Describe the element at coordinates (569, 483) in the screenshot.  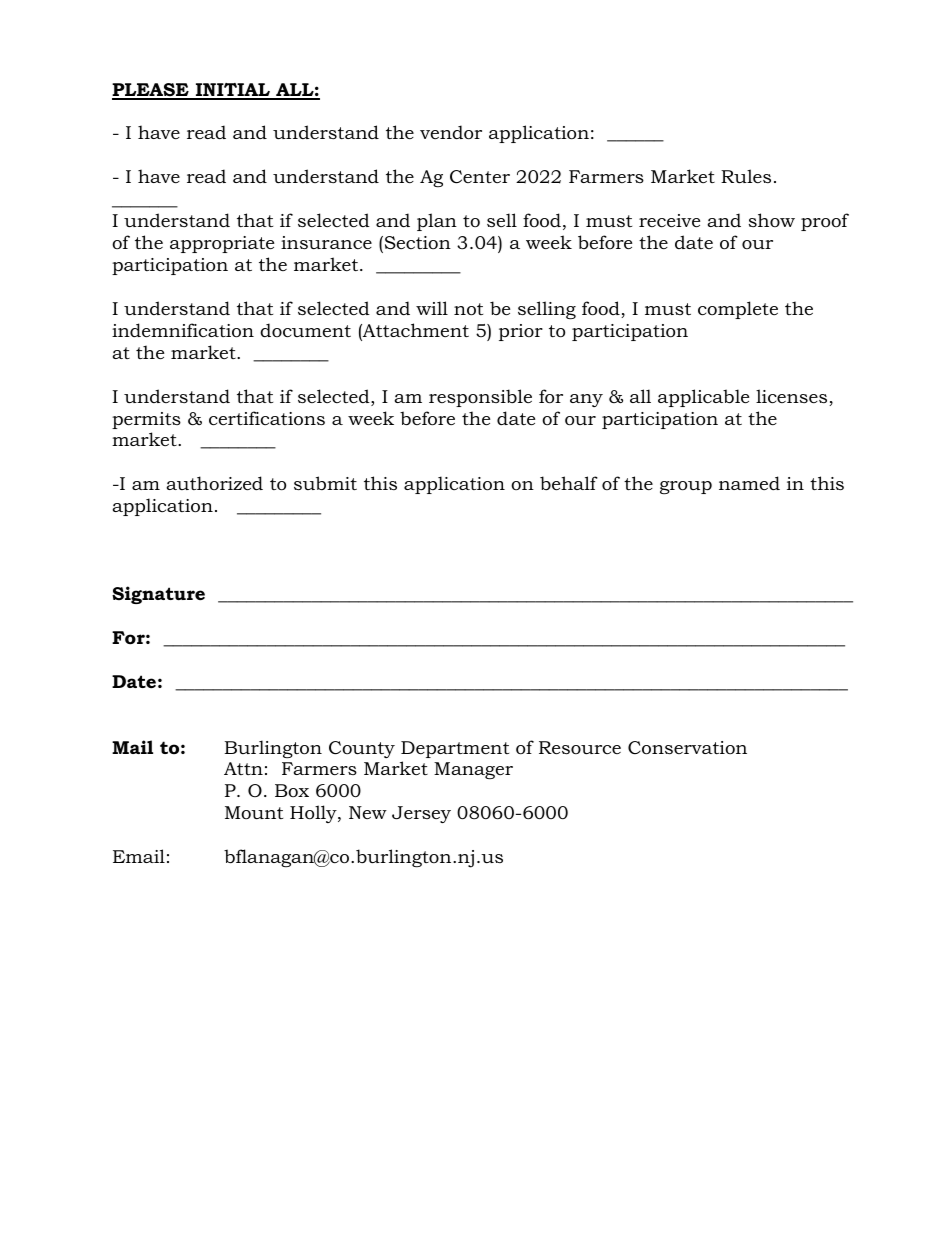
I see `behalf` at that location.
